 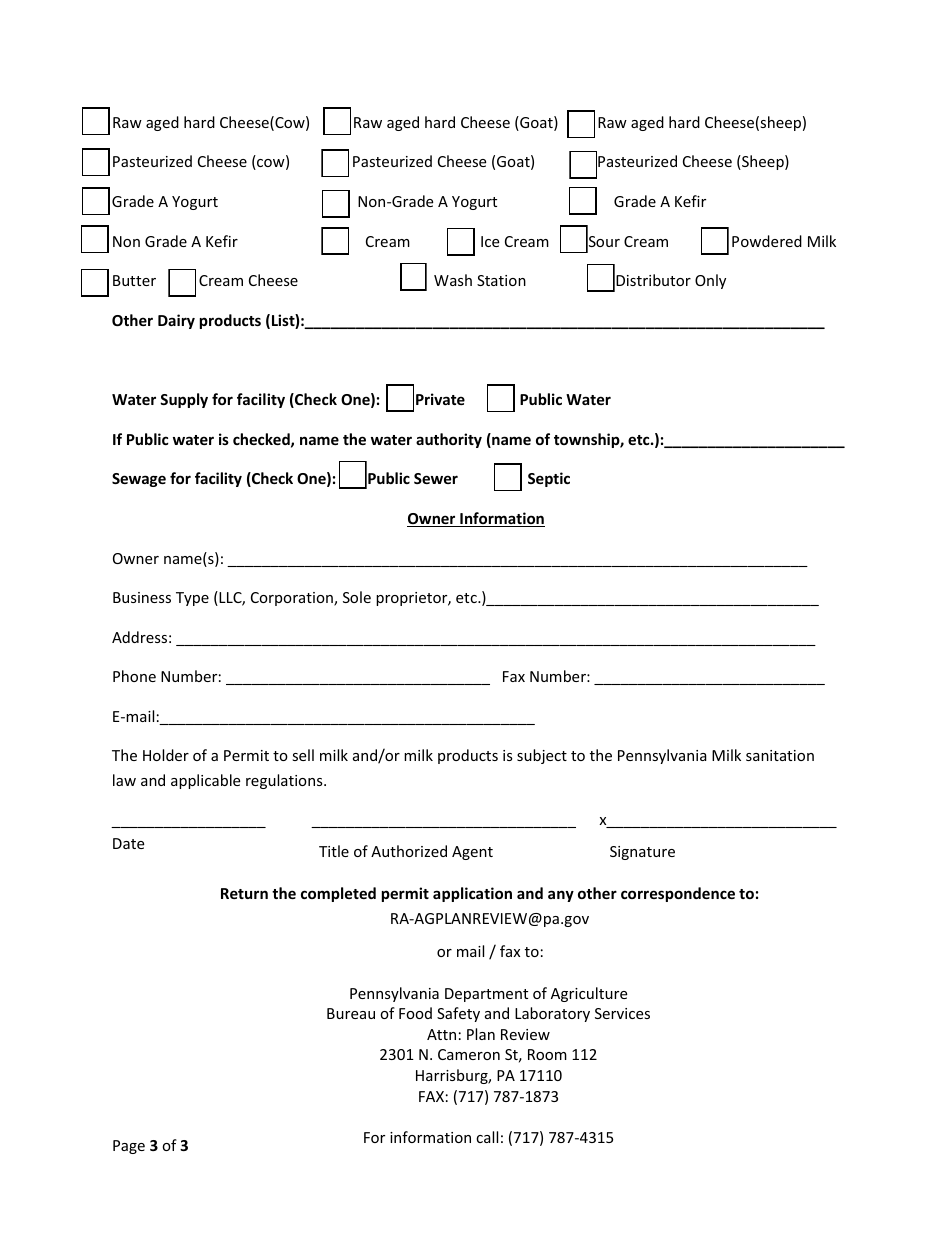 What do you see at coordinates (710, 281) in the screenshot?
I see `Only` at bounding box center [710, 281].
